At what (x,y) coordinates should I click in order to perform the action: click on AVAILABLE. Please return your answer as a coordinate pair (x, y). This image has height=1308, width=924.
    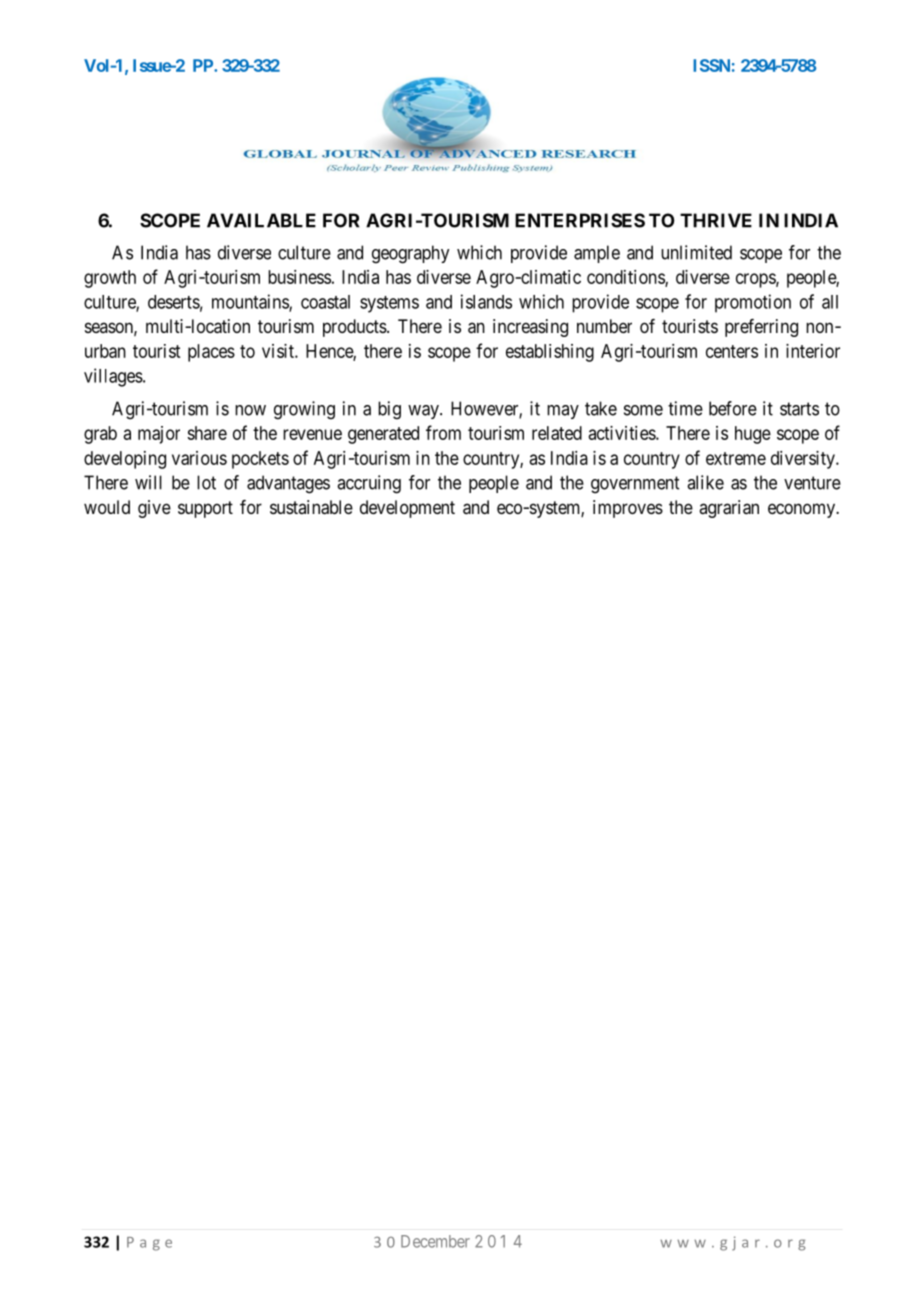
    Looking at the image, I should click on (261, 220).
